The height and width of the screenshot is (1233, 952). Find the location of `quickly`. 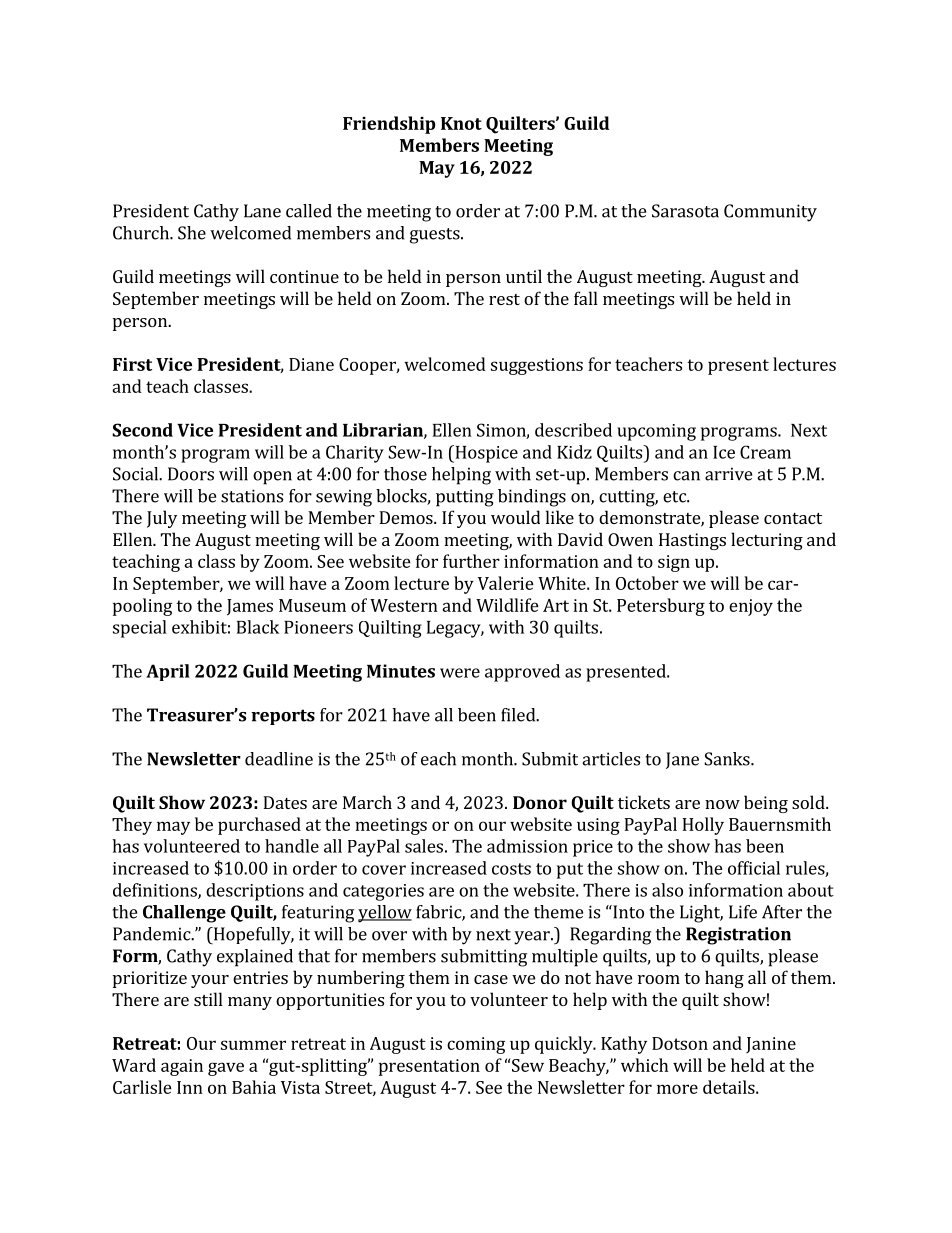

quickly is located at coordinates (565, 1045).
